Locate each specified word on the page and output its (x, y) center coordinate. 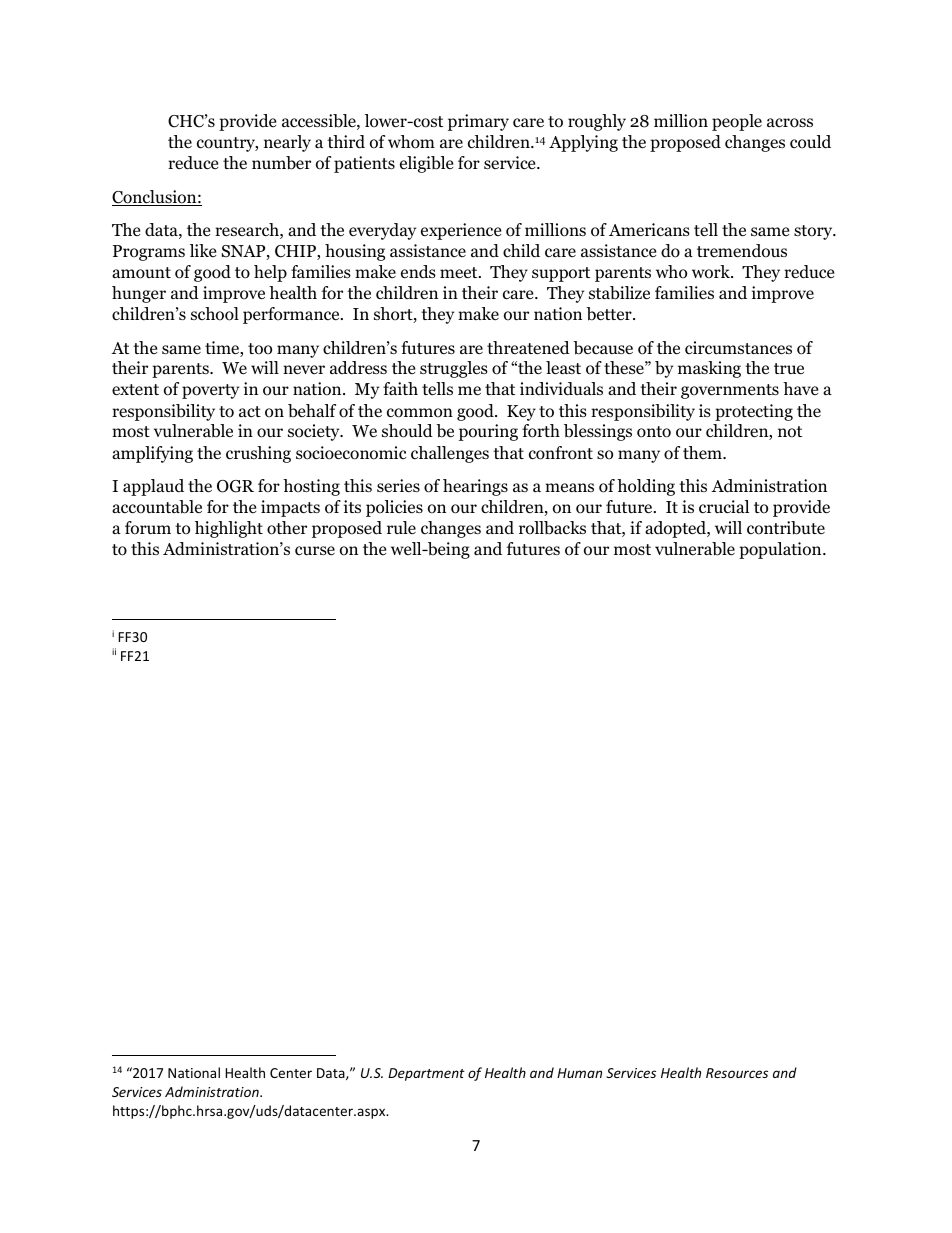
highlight (229, 529)
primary (478, 122)
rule (401, 527)
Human (579, 1073)
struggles (454, 369)
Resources (737, 1073)
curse (315, 550)
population (781, 550)
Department (426, 1074)
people (737, 122)
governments (730, 391)
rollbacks (552, 528)
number (281, 163)
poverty (210, 391)
